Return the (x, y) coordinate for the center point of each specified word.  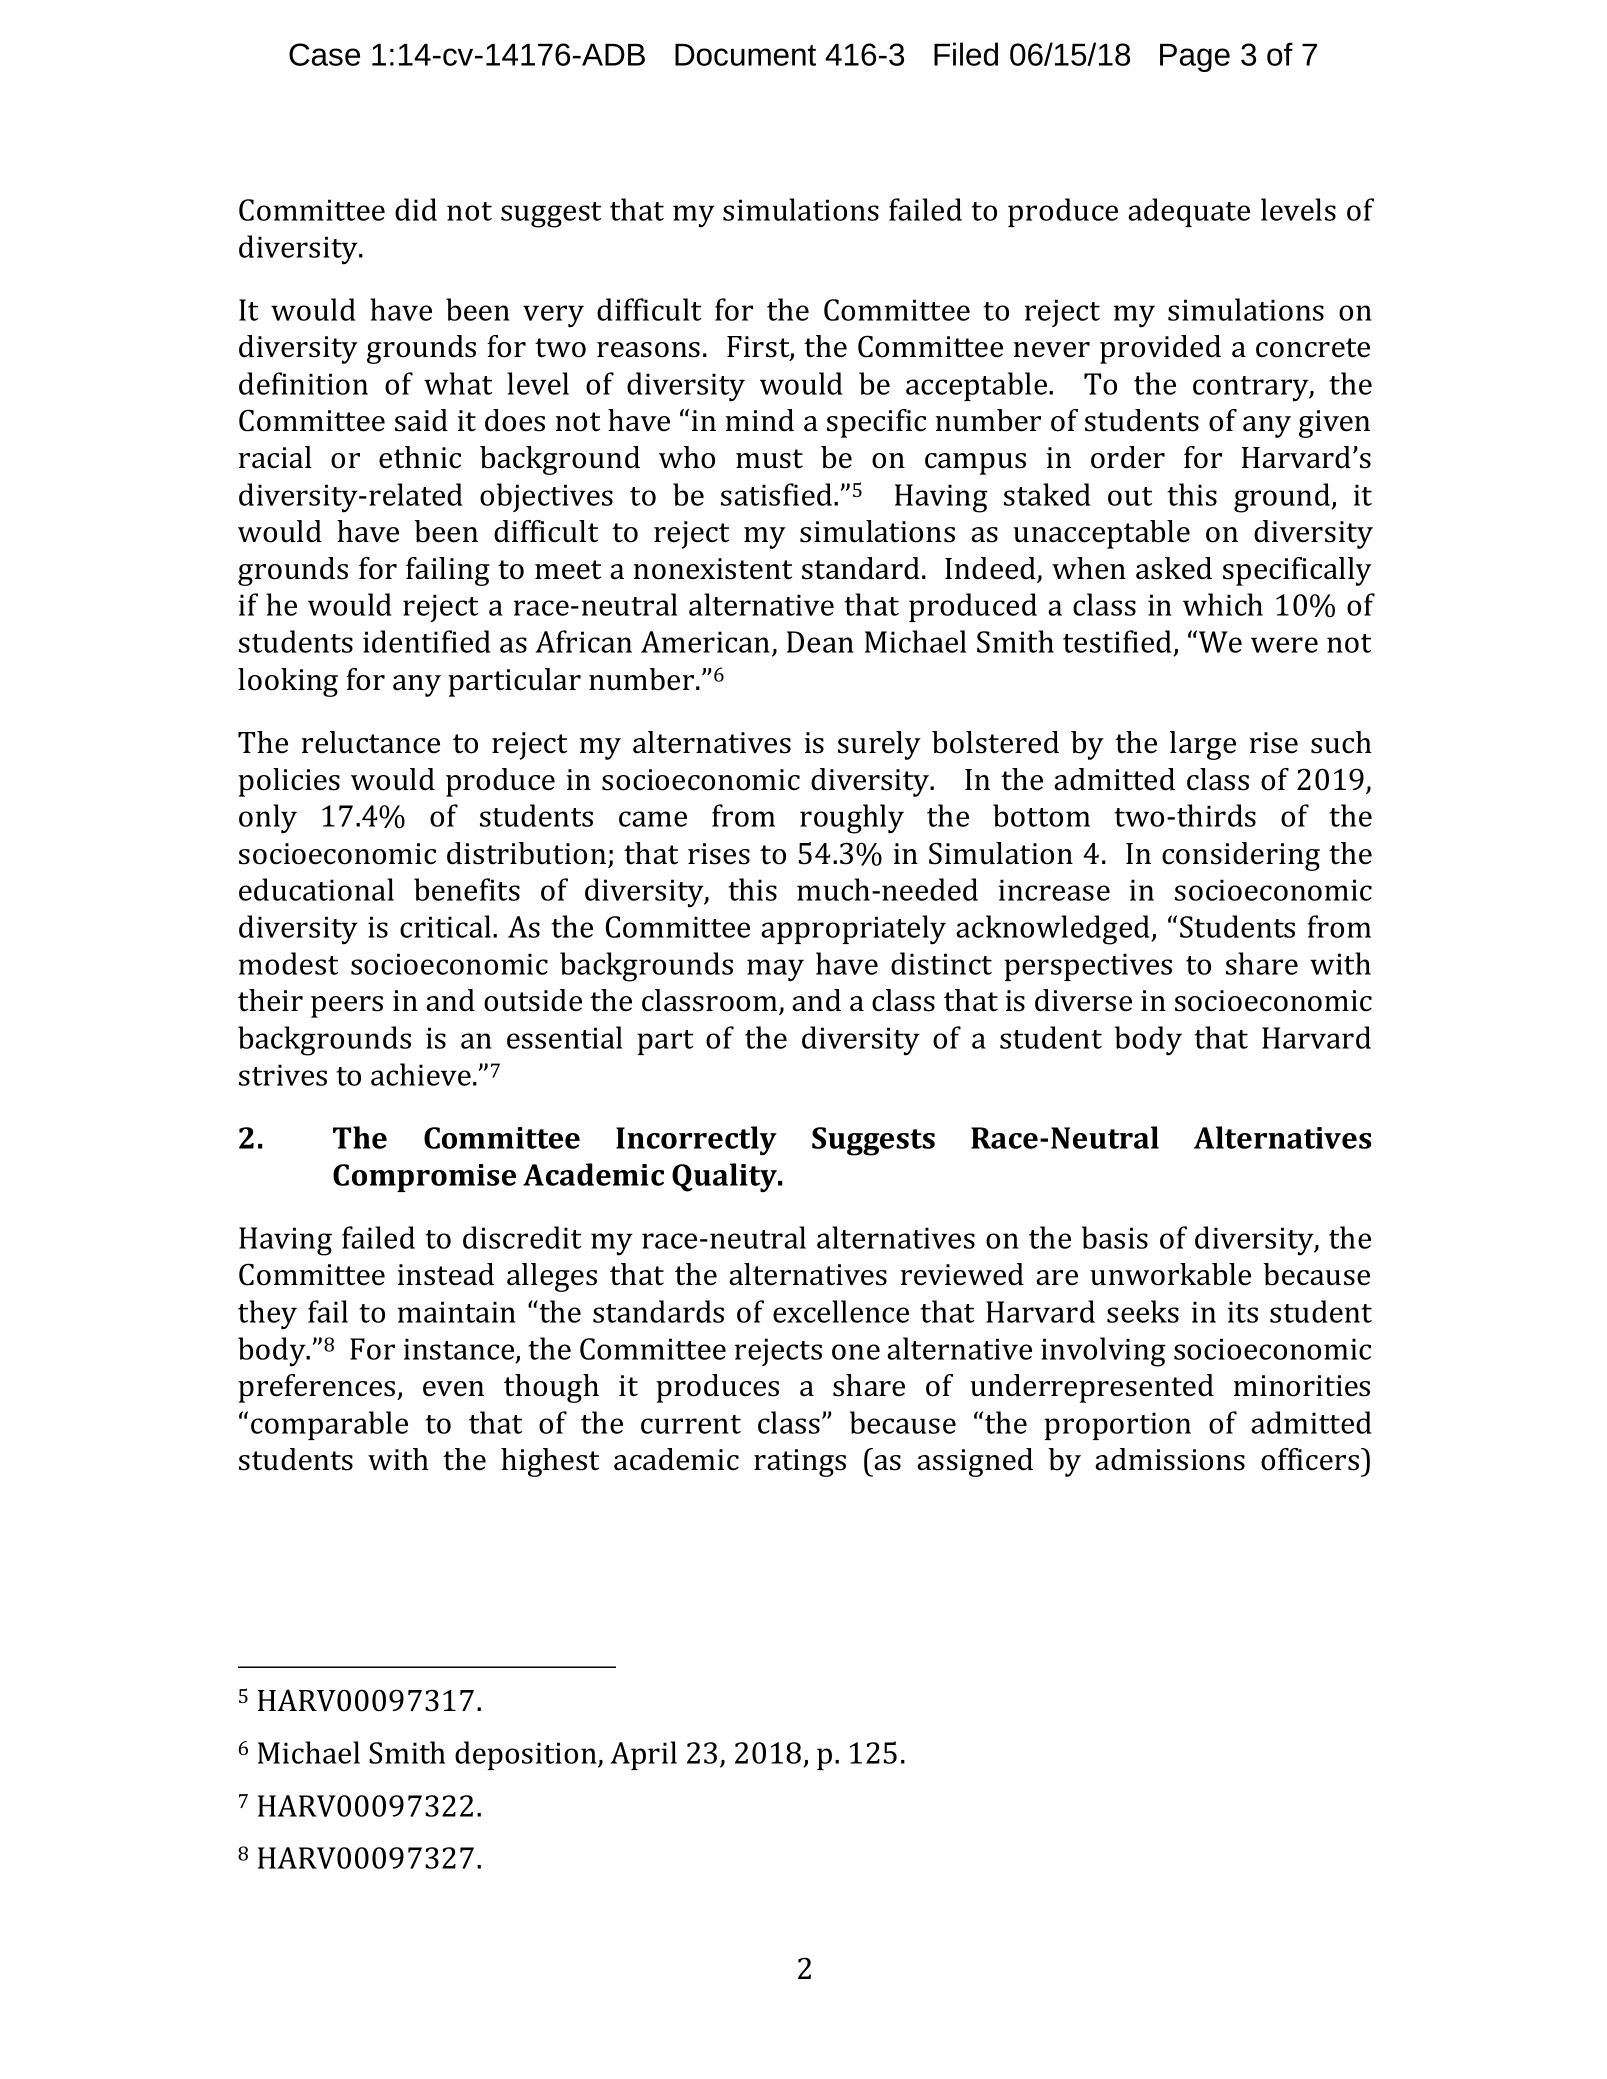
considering (1241, 856)
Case (324, 54)
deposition (527, 1755)
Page (1195, 58)
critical (445, 926)
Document (745, 55)
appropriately (853, 930)
